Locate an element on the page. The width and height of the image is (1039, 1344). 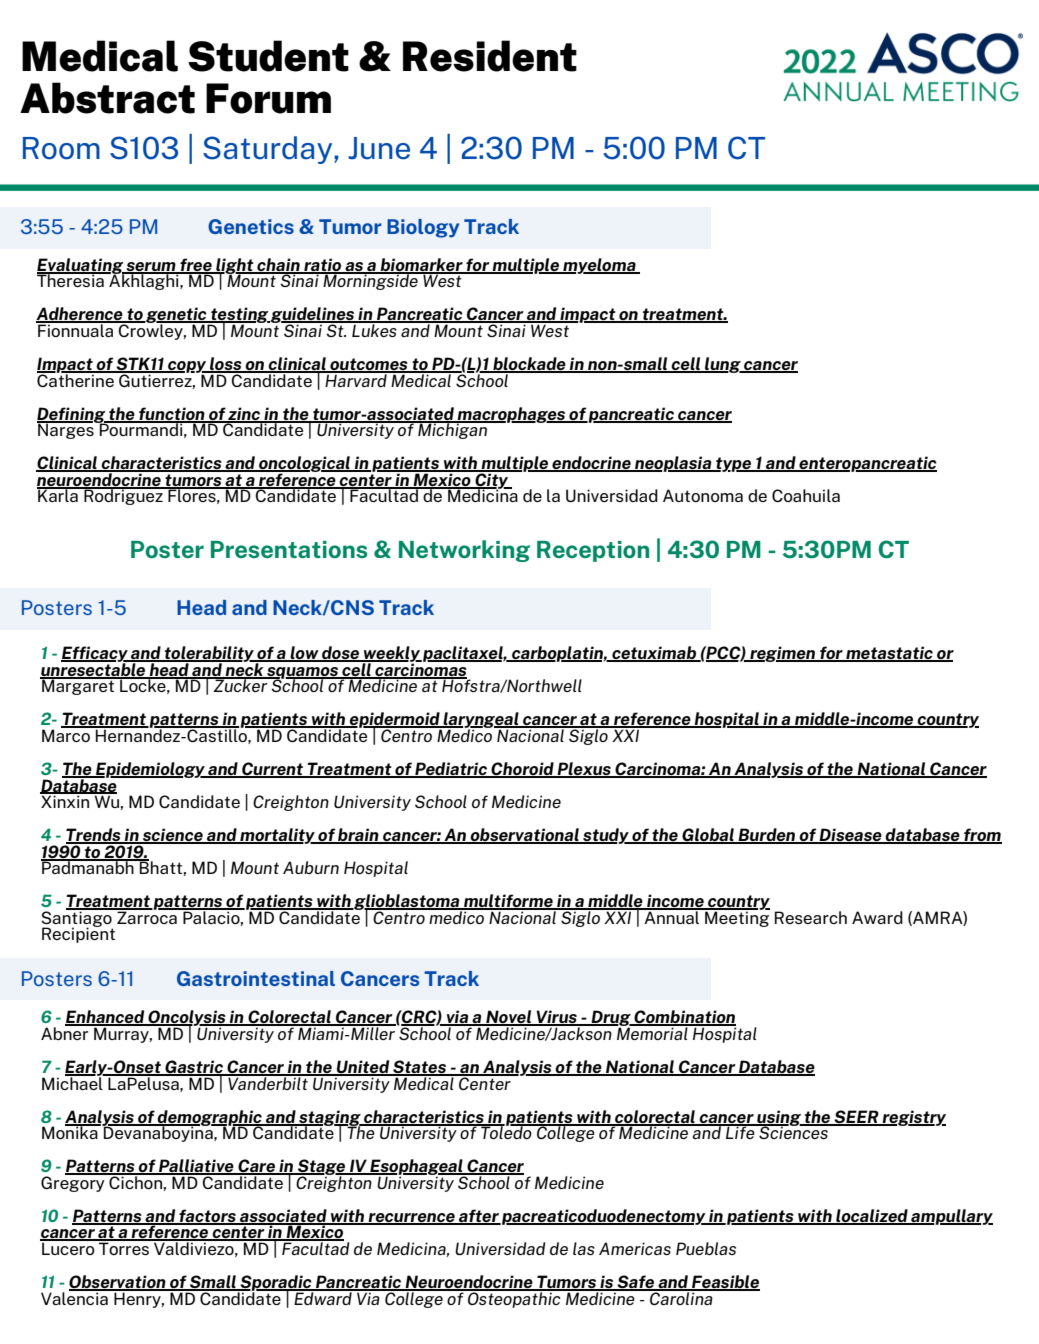
Abstract is located at coordinates (107, 98).
